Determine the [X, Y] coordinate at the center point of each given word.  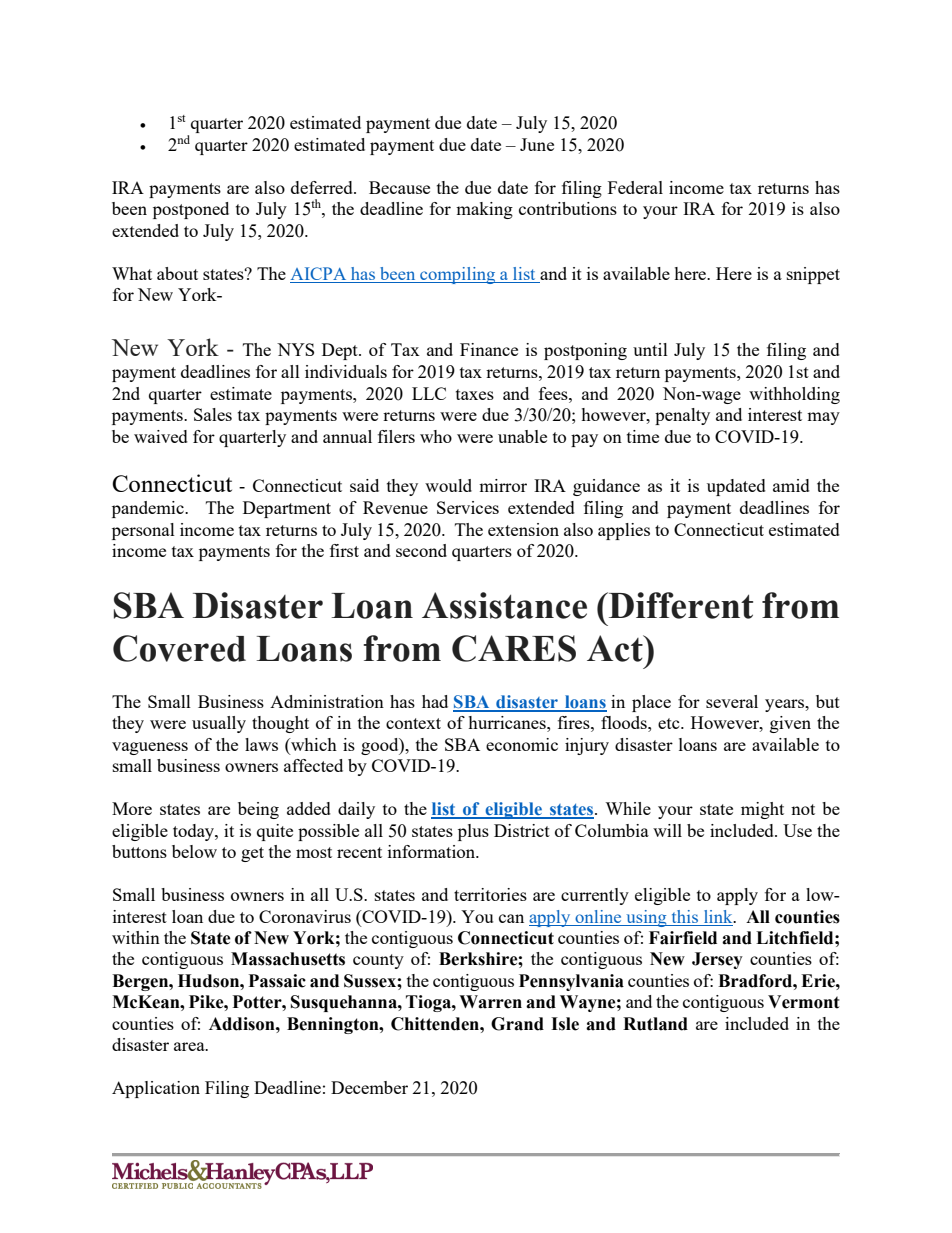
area [190, 1046]
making [484, 210]
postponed [191, 210]
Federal [635, 187]
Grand [517, 1024]
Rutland [655, 1024]
